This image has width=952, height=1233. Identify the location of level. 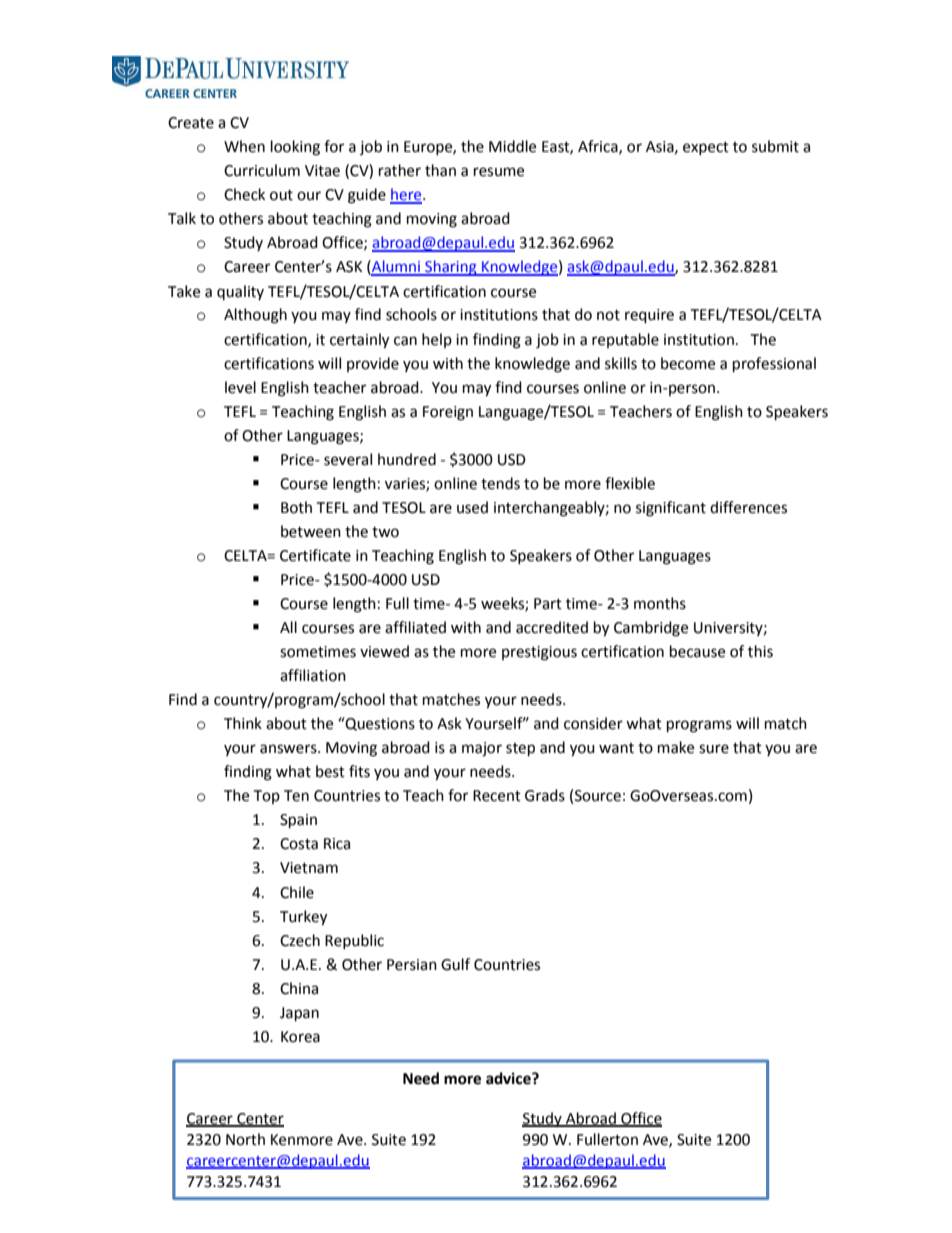
(240, 387).
